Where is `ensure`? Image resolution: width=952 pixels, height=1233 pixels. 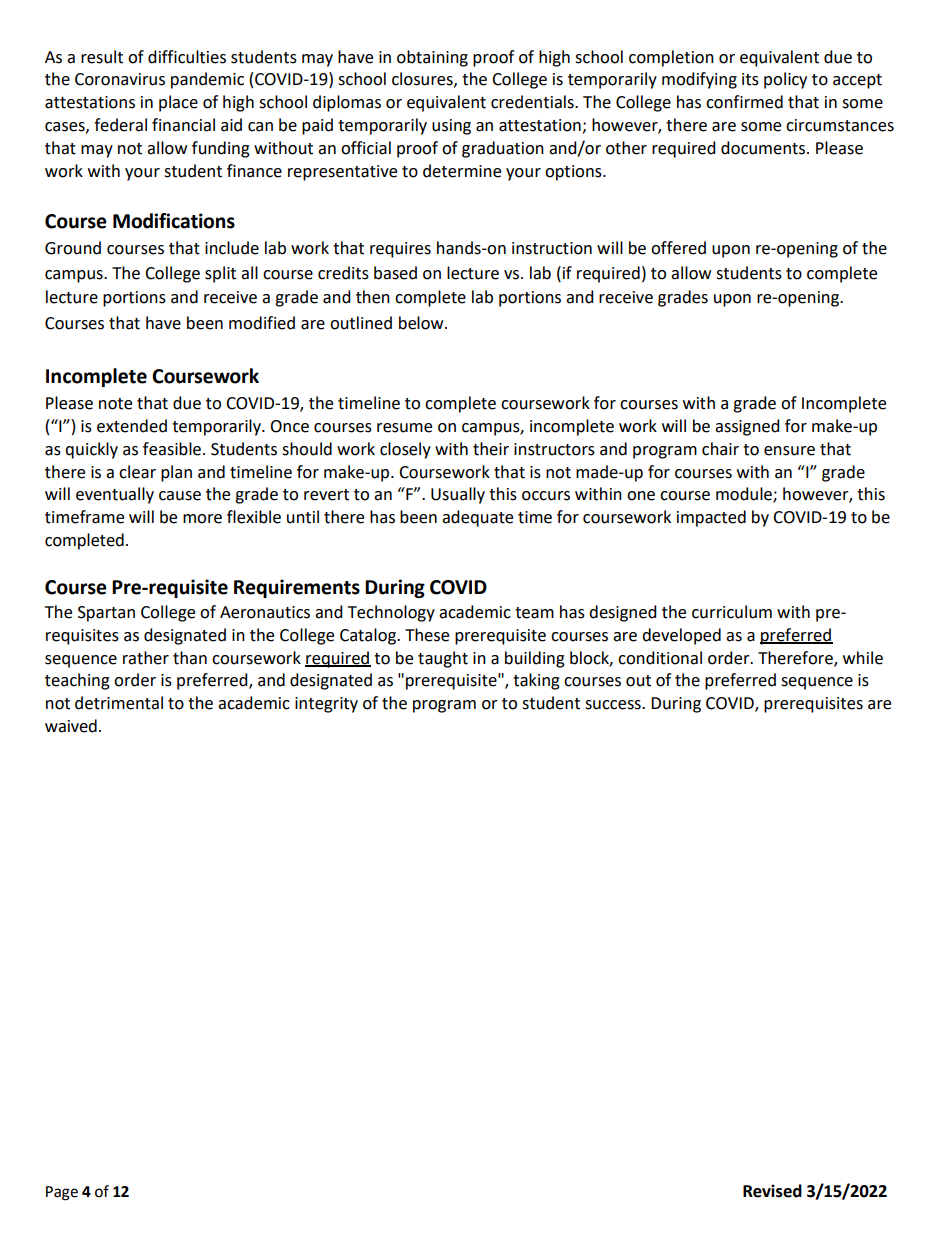 ensure is located at coordinates (789, 451).
